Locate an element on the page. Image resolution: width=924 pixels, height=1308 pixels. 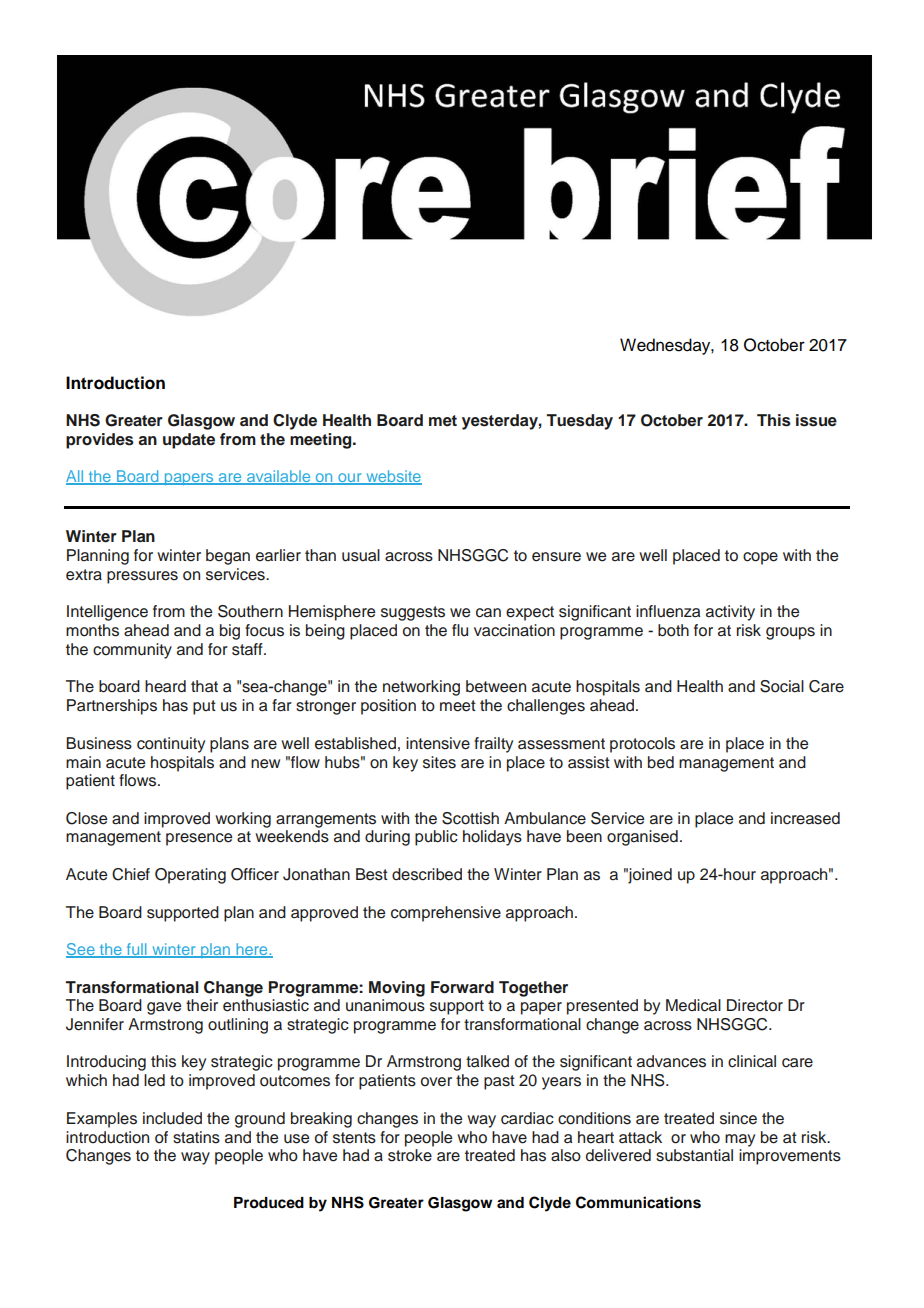
statins is located at coordinates (196, 1137).
